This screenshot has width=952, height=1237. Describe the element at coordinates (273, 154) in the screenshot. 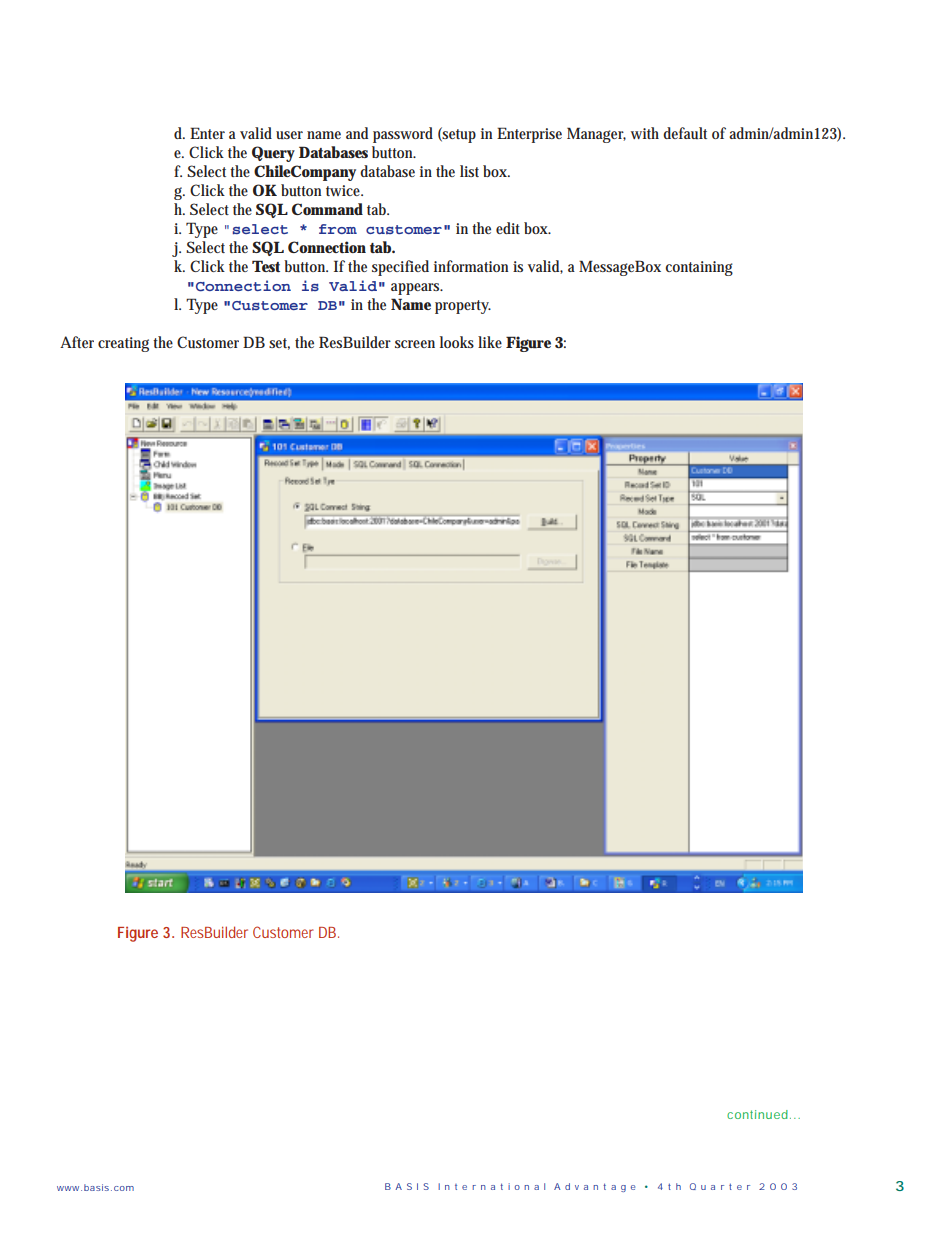

I see `Query` at that location.
